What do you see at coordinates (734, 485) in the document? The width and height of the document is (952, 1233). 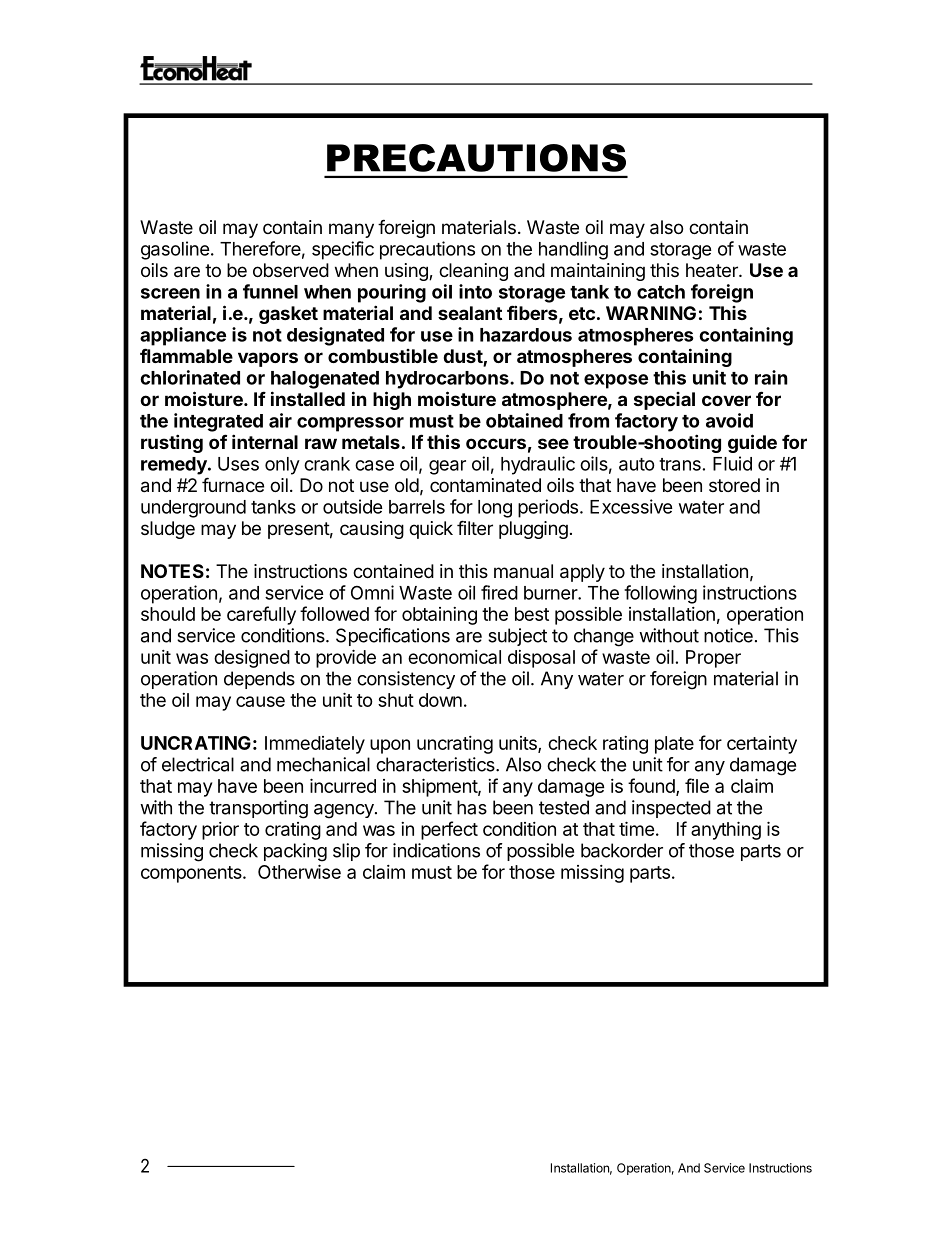 I see `stored` at bounding box center [734, 485].
